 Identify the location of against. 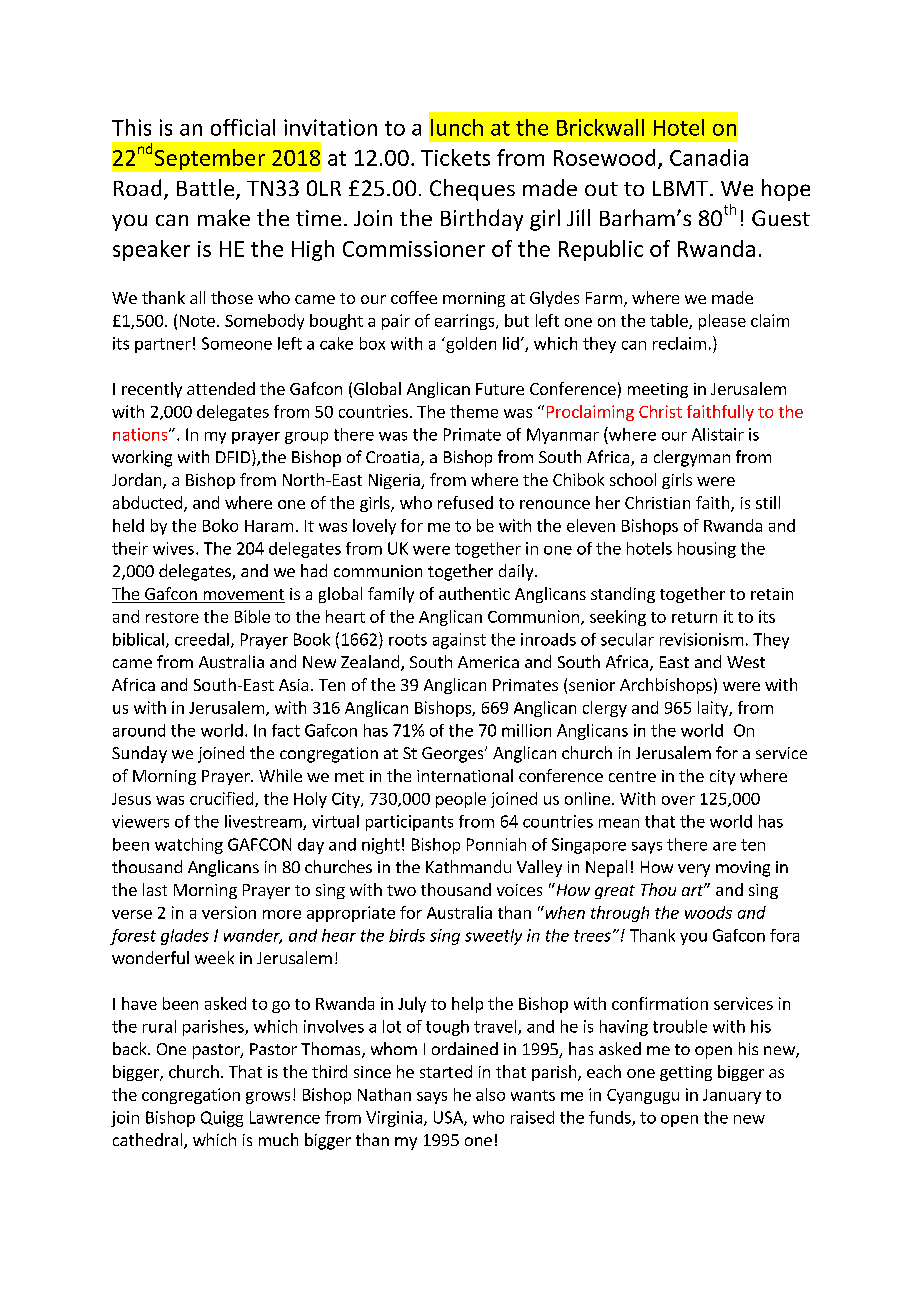
(459, 641).
